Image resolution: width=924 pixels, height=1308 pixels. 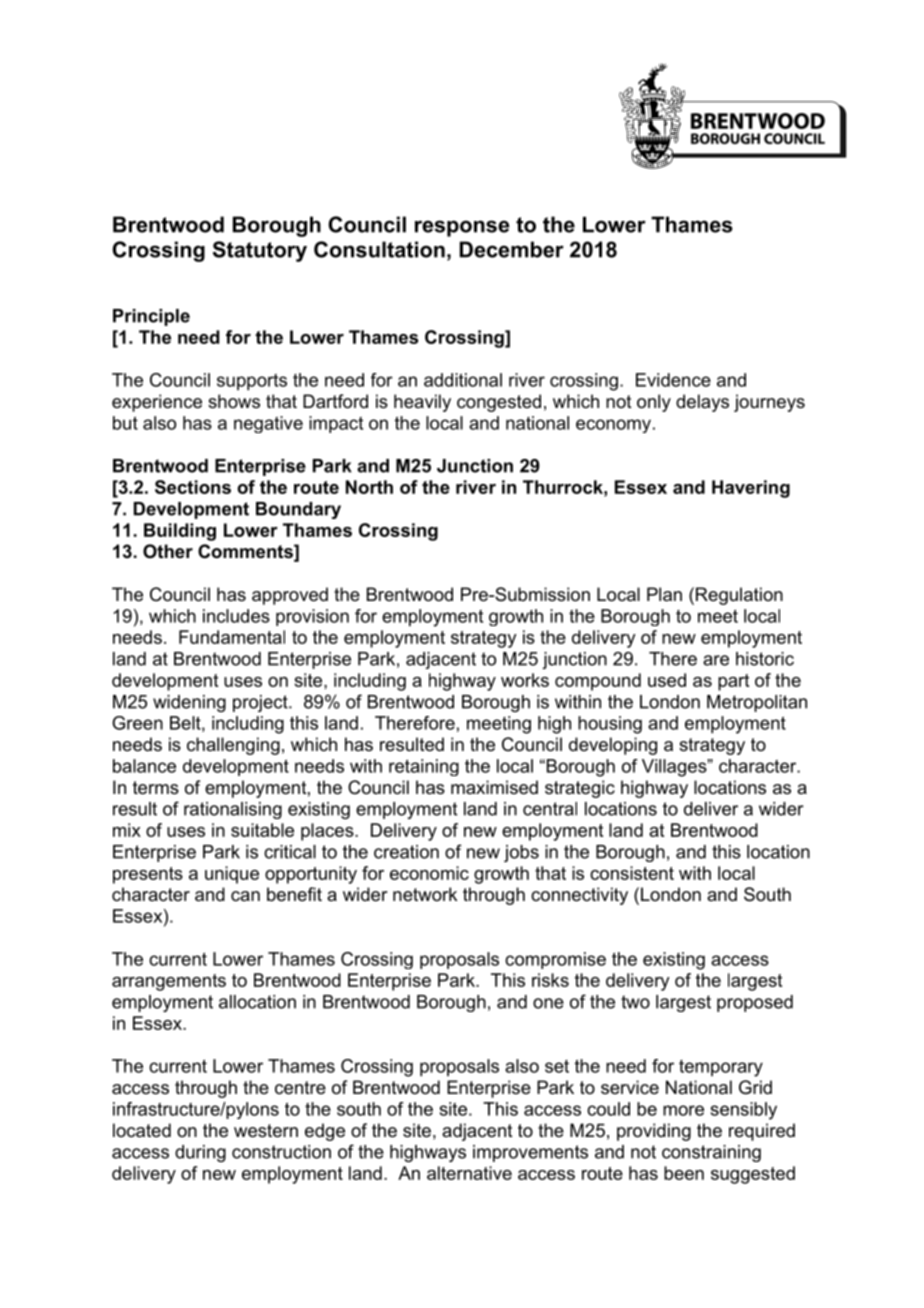 What do you see at coordinates (260, 251) in the screenshot?
I see `Statutory` at bounding box center [260, 251].
